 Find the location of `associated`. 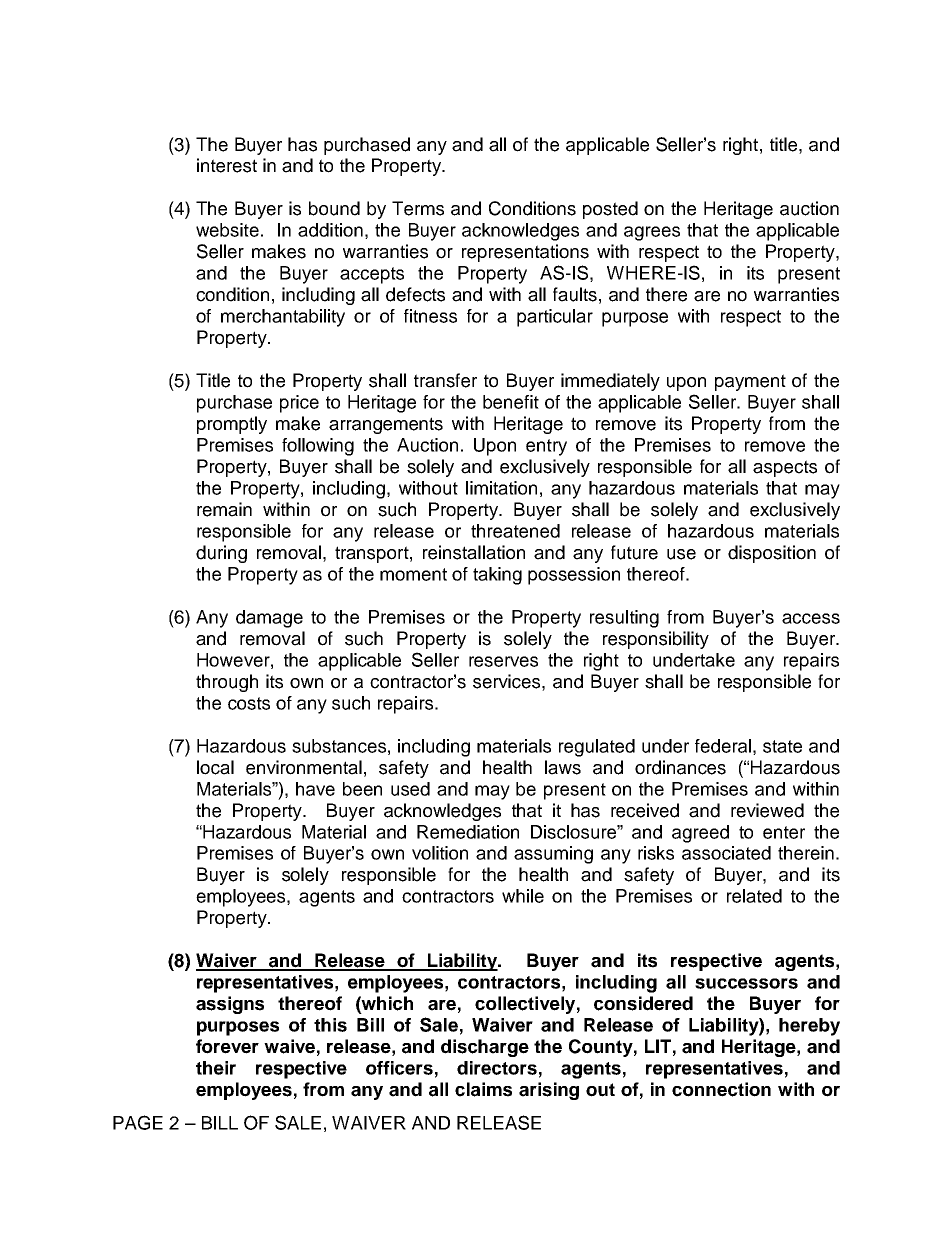

associated is located at coordinates (726, 853).
